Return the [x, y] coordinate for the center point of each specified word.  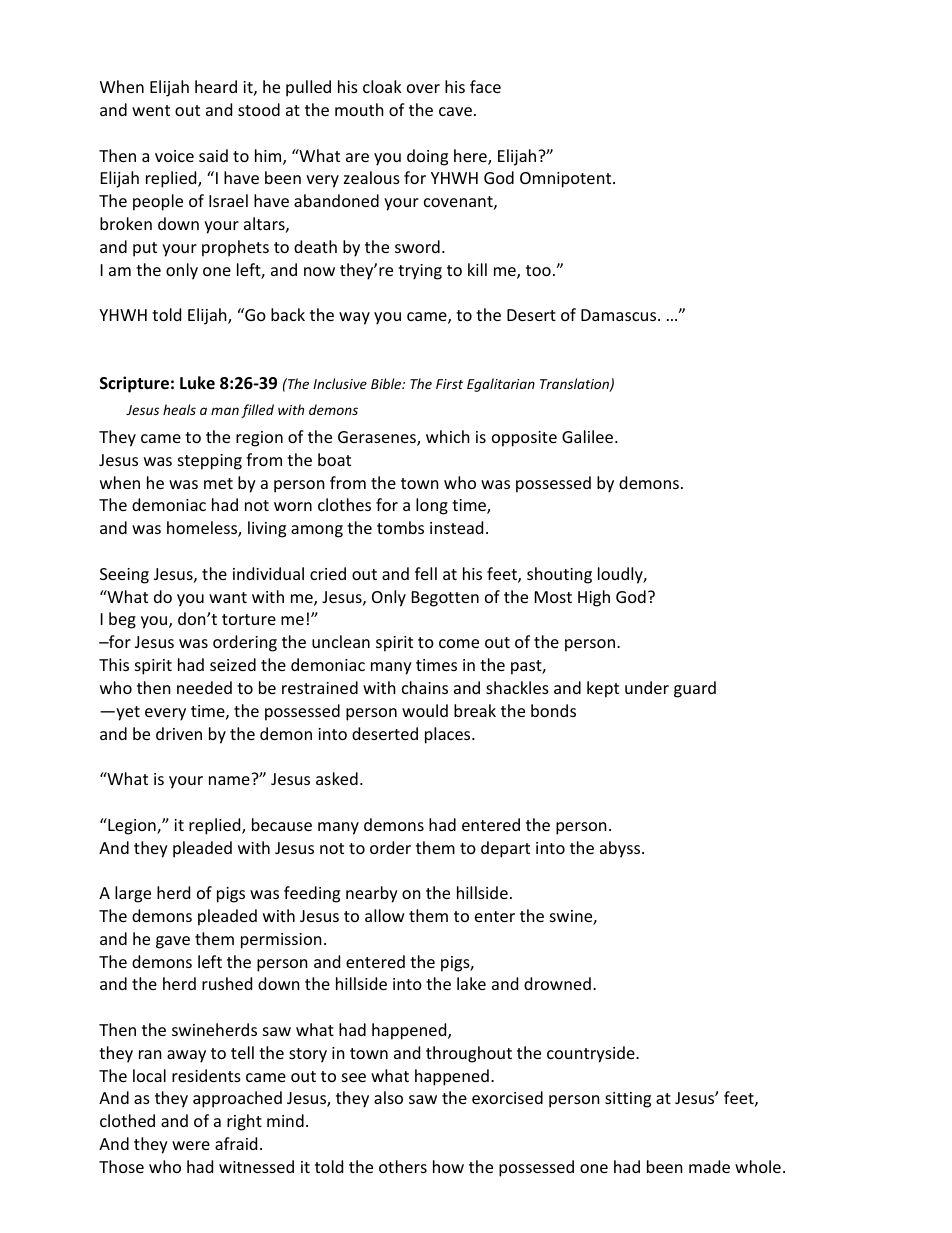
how [448, 1166]
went [151, 110]
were [191, 1145]
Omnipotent [567, 180]
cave [455, 111]
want [228, 597]
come [459, 643]
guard [695, 689]
